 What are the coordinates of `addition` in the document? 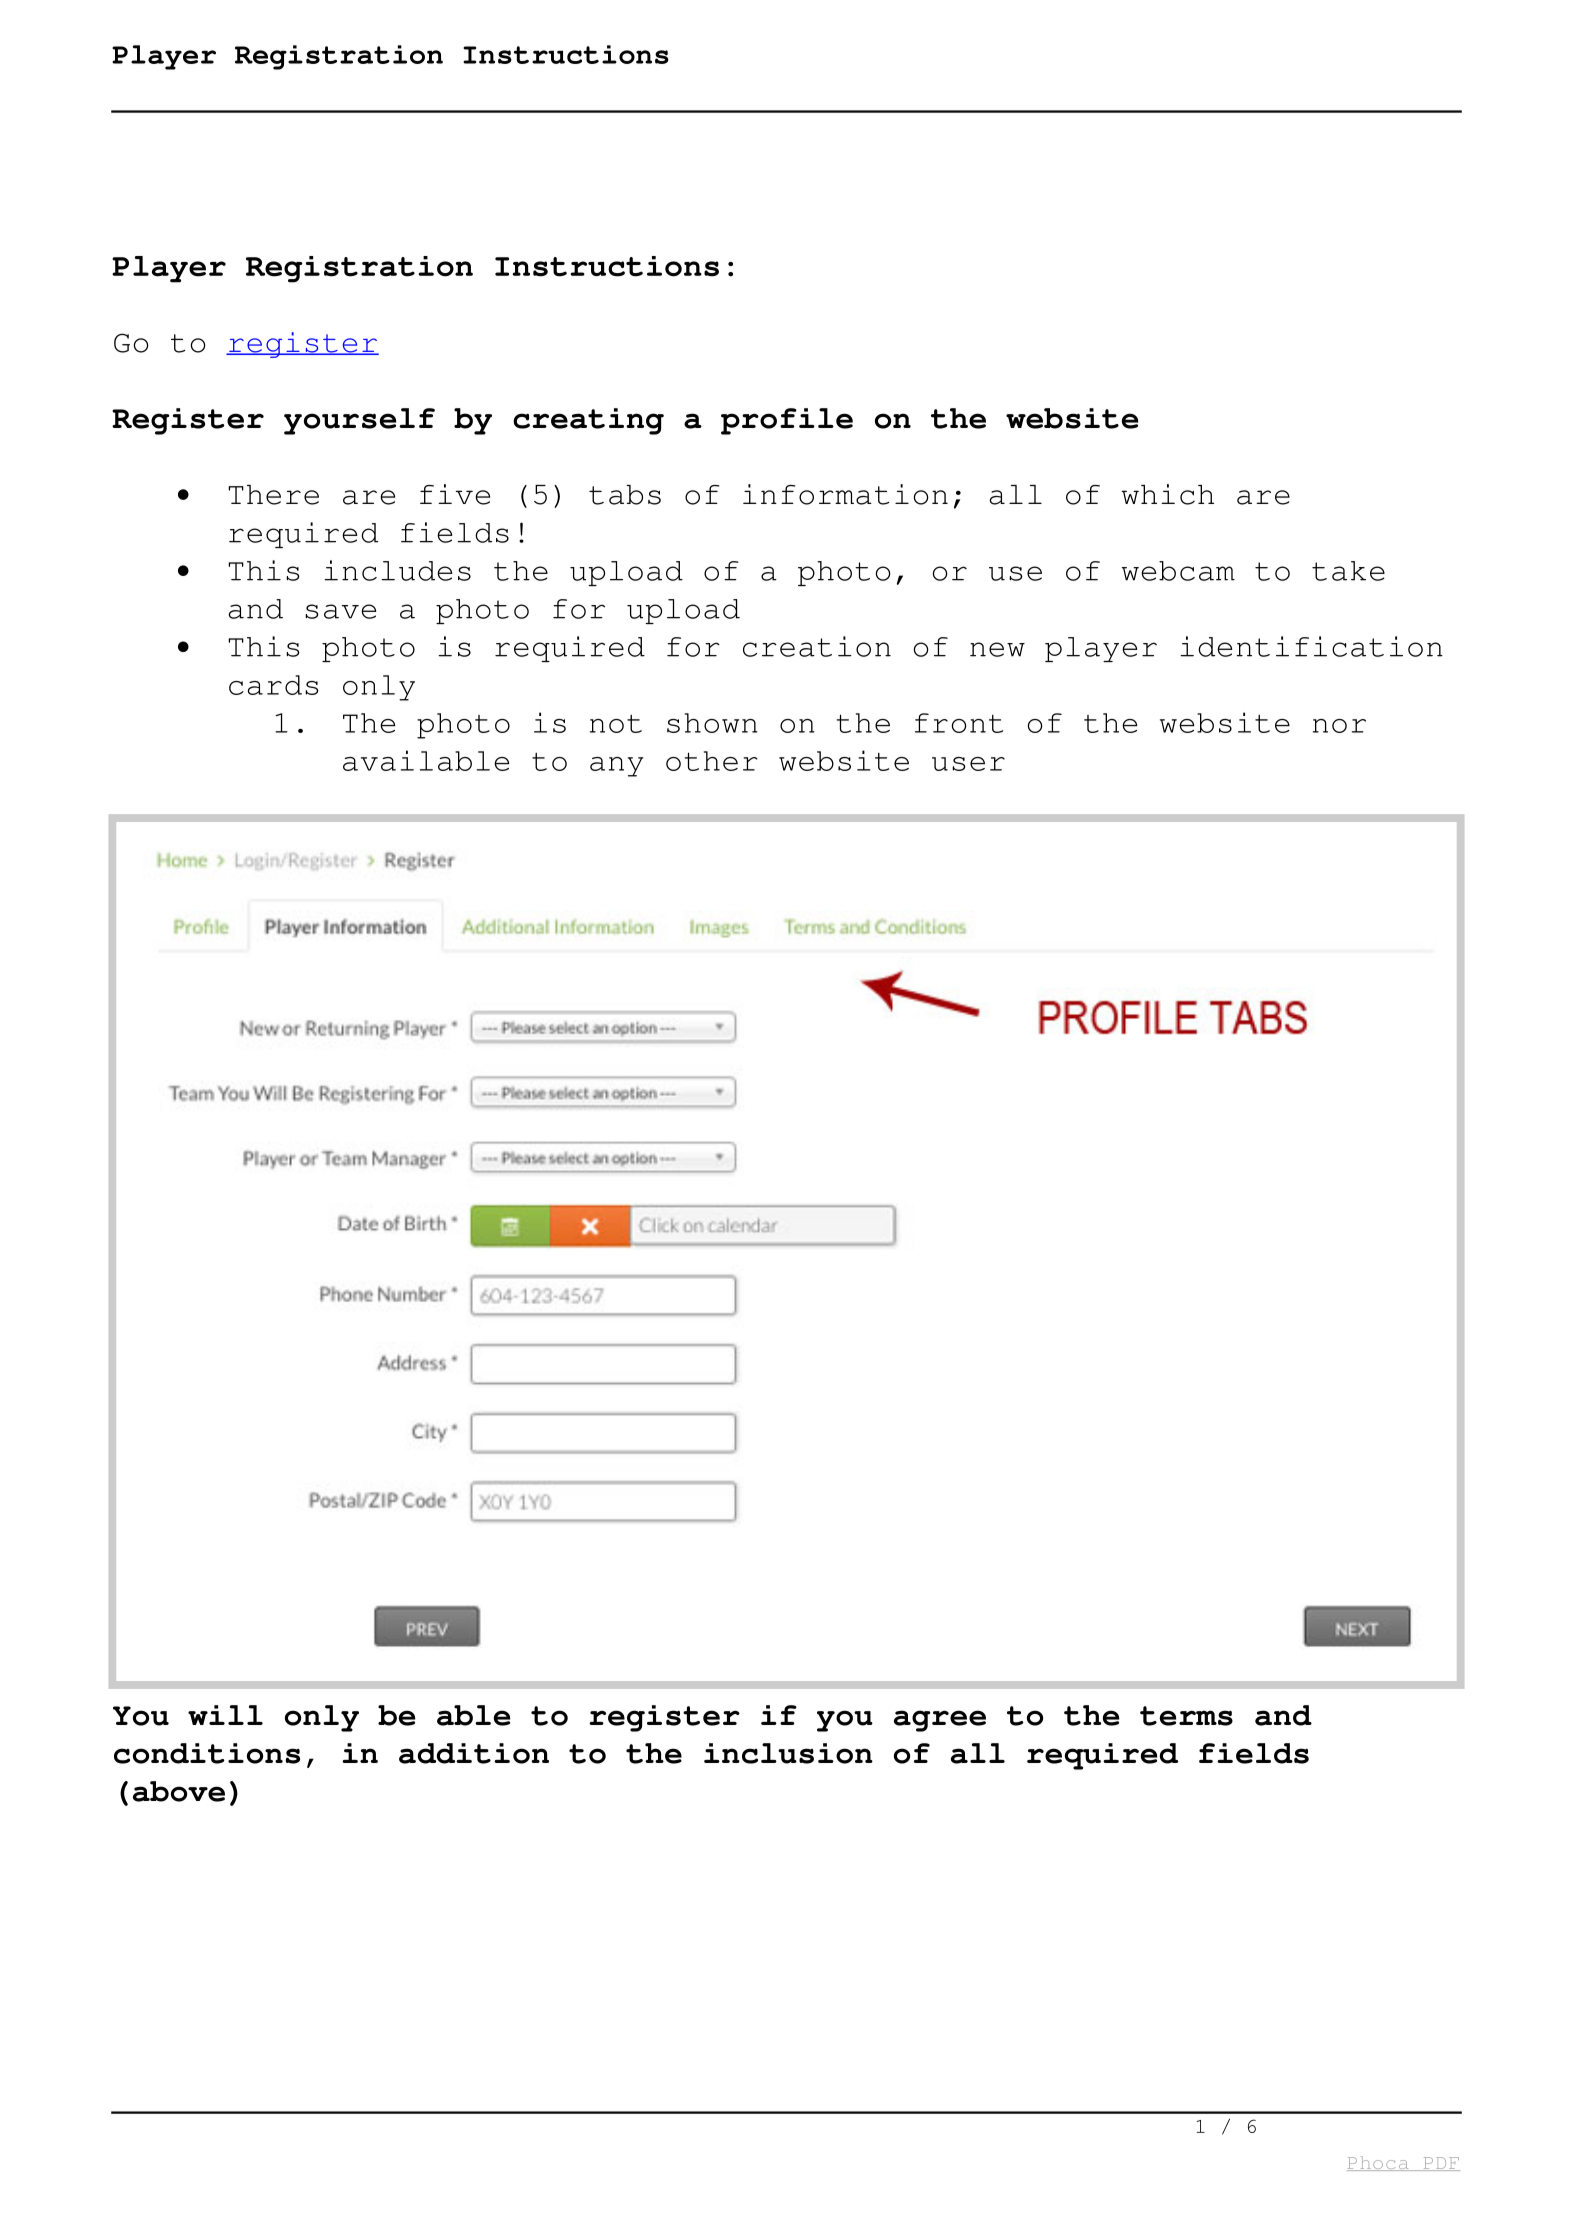 It's located at (474, 1753).
